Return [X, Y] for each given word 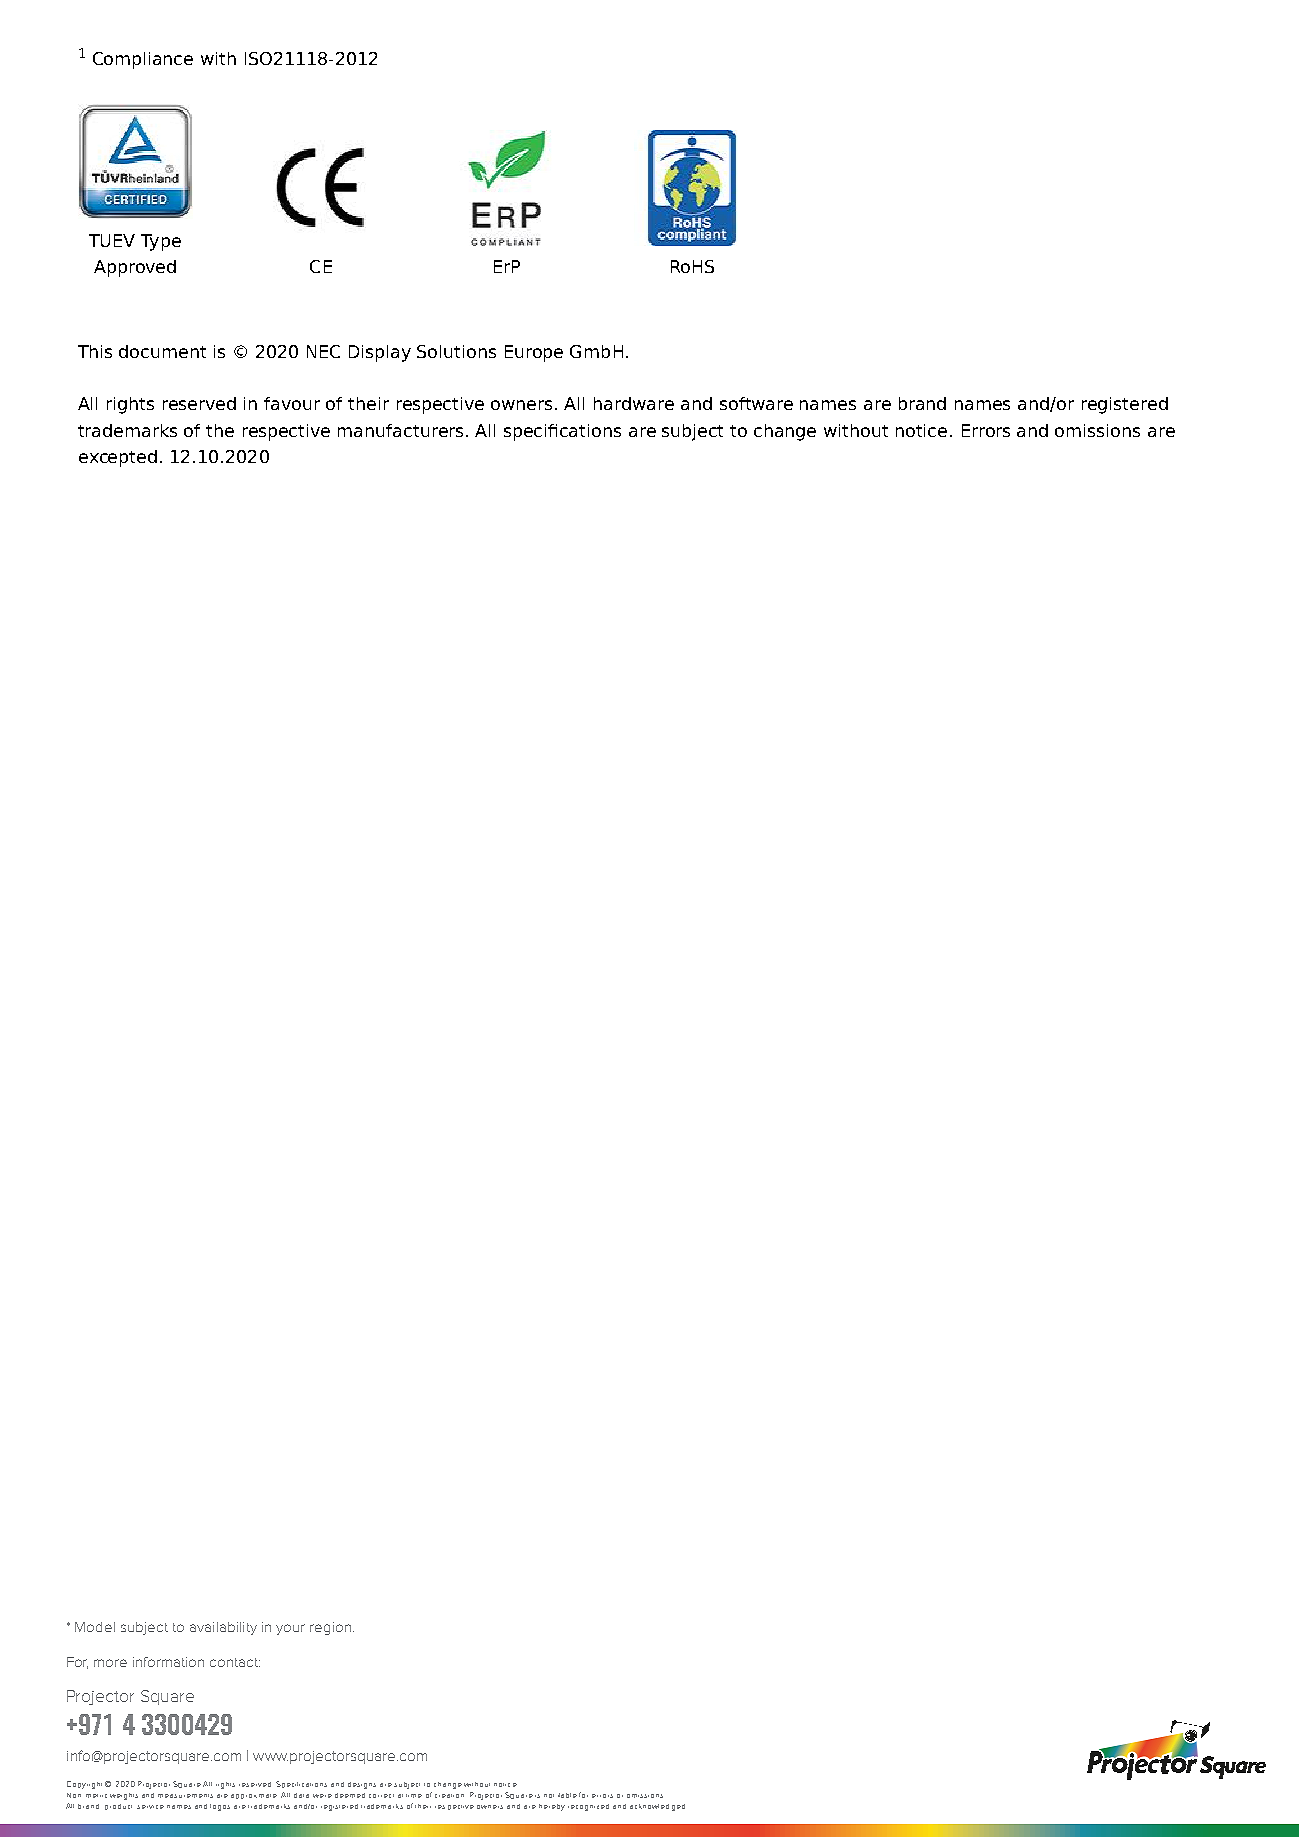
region [330, 1628]
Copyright [84, 1785]
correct [381, 1796]
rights [225, 1785]
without [477, 1784]
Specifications [301, 1784]
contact [235, 1662]
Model [95, 1627]
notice [505, 1785]
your [290, 1629]
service [150, 1807]
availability [223, 1628]
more [110, 1663]
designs [362, 1785]
